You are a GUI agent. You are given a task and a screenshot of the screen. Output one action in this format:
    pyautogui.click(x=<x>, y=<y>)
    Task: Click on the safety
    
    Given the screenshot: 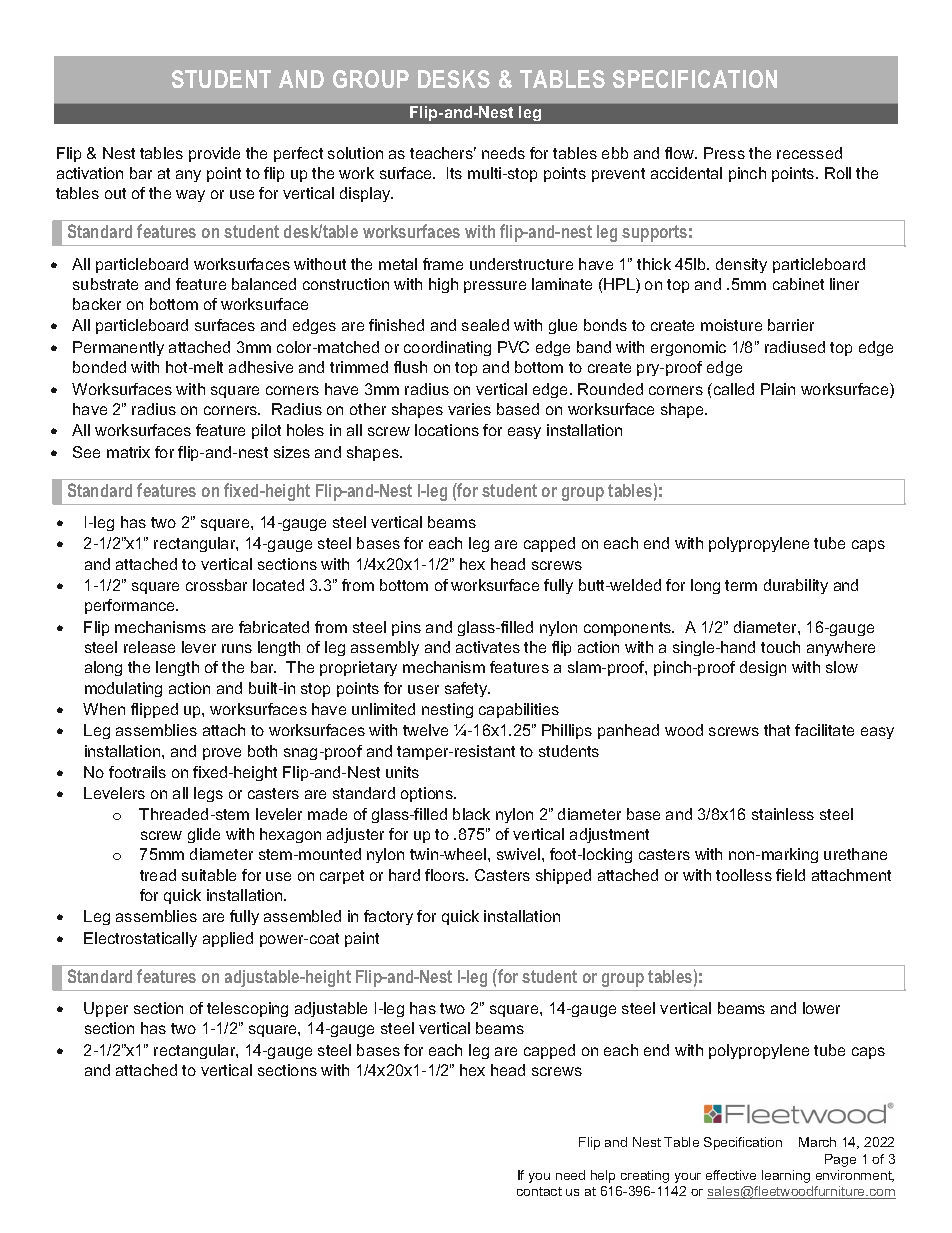 What is the action you would take?
    pyautogui.click(x=467, y=689)
